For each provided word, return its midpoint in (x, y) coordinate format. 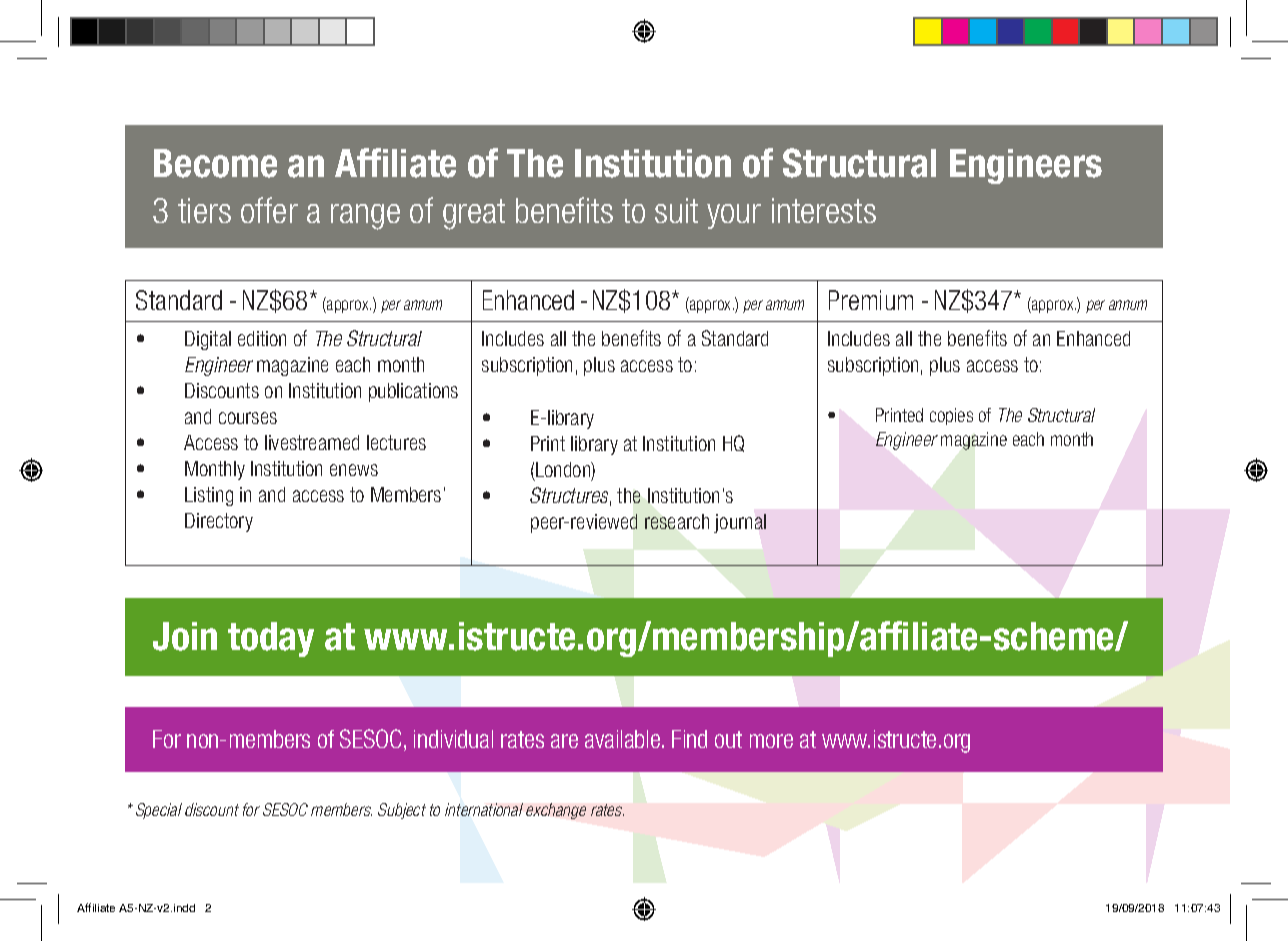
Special (159, 811)
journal (740, 523)
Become (215, 163)
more (771, 741)
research (677, 521)
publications (413, 392)
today (271, 639)
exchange (556, 811)
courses (248, 418)
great (474, 214)
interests (824, 210)
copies (951, 416)
